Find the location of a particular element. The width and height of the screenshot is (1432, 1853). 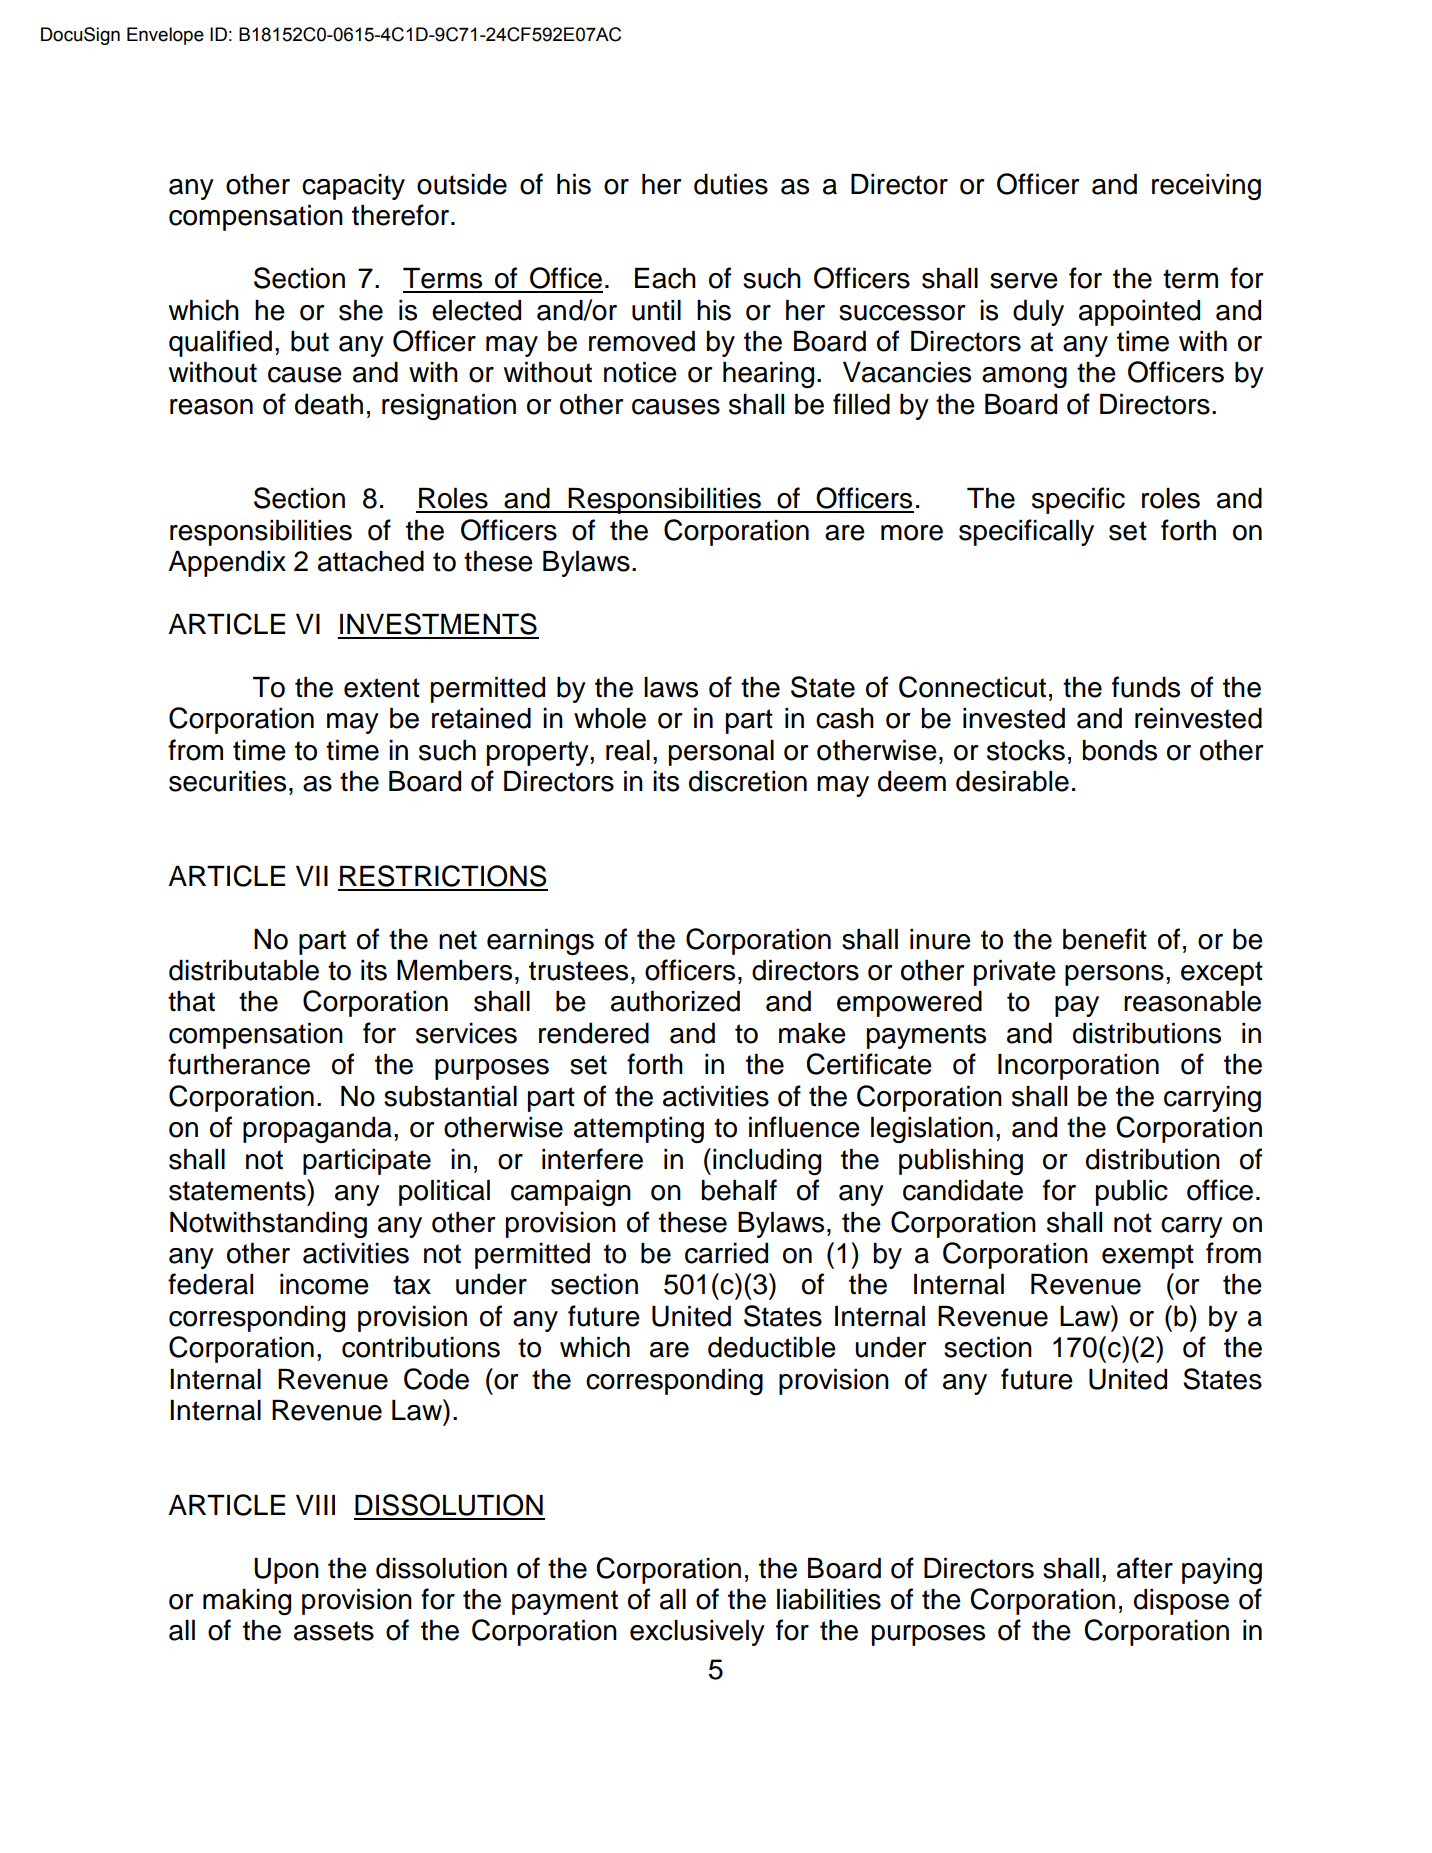

persons is located at coordinates (1114, 975).
